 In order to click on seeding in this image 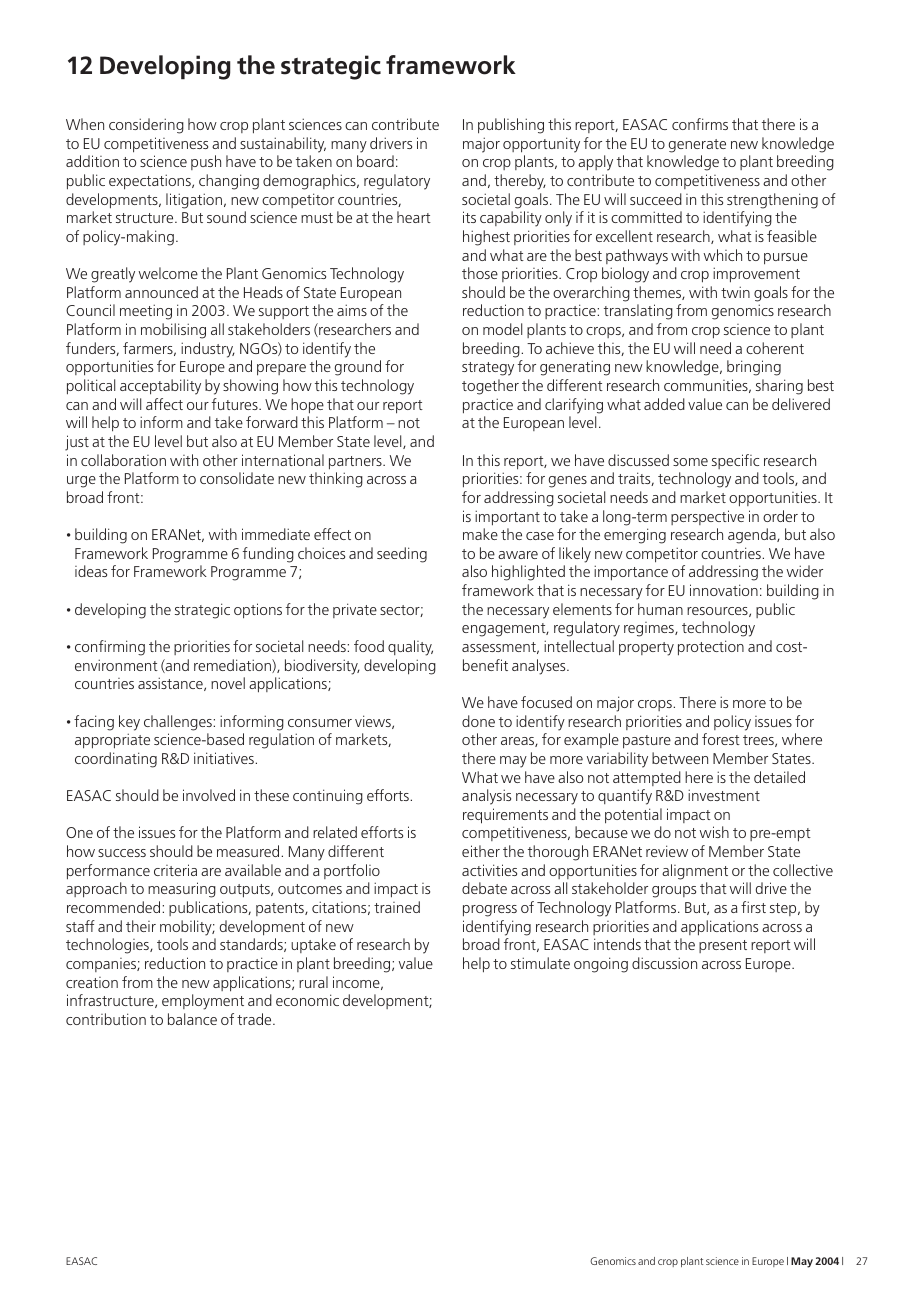, I will do `click(402, 555)`.
